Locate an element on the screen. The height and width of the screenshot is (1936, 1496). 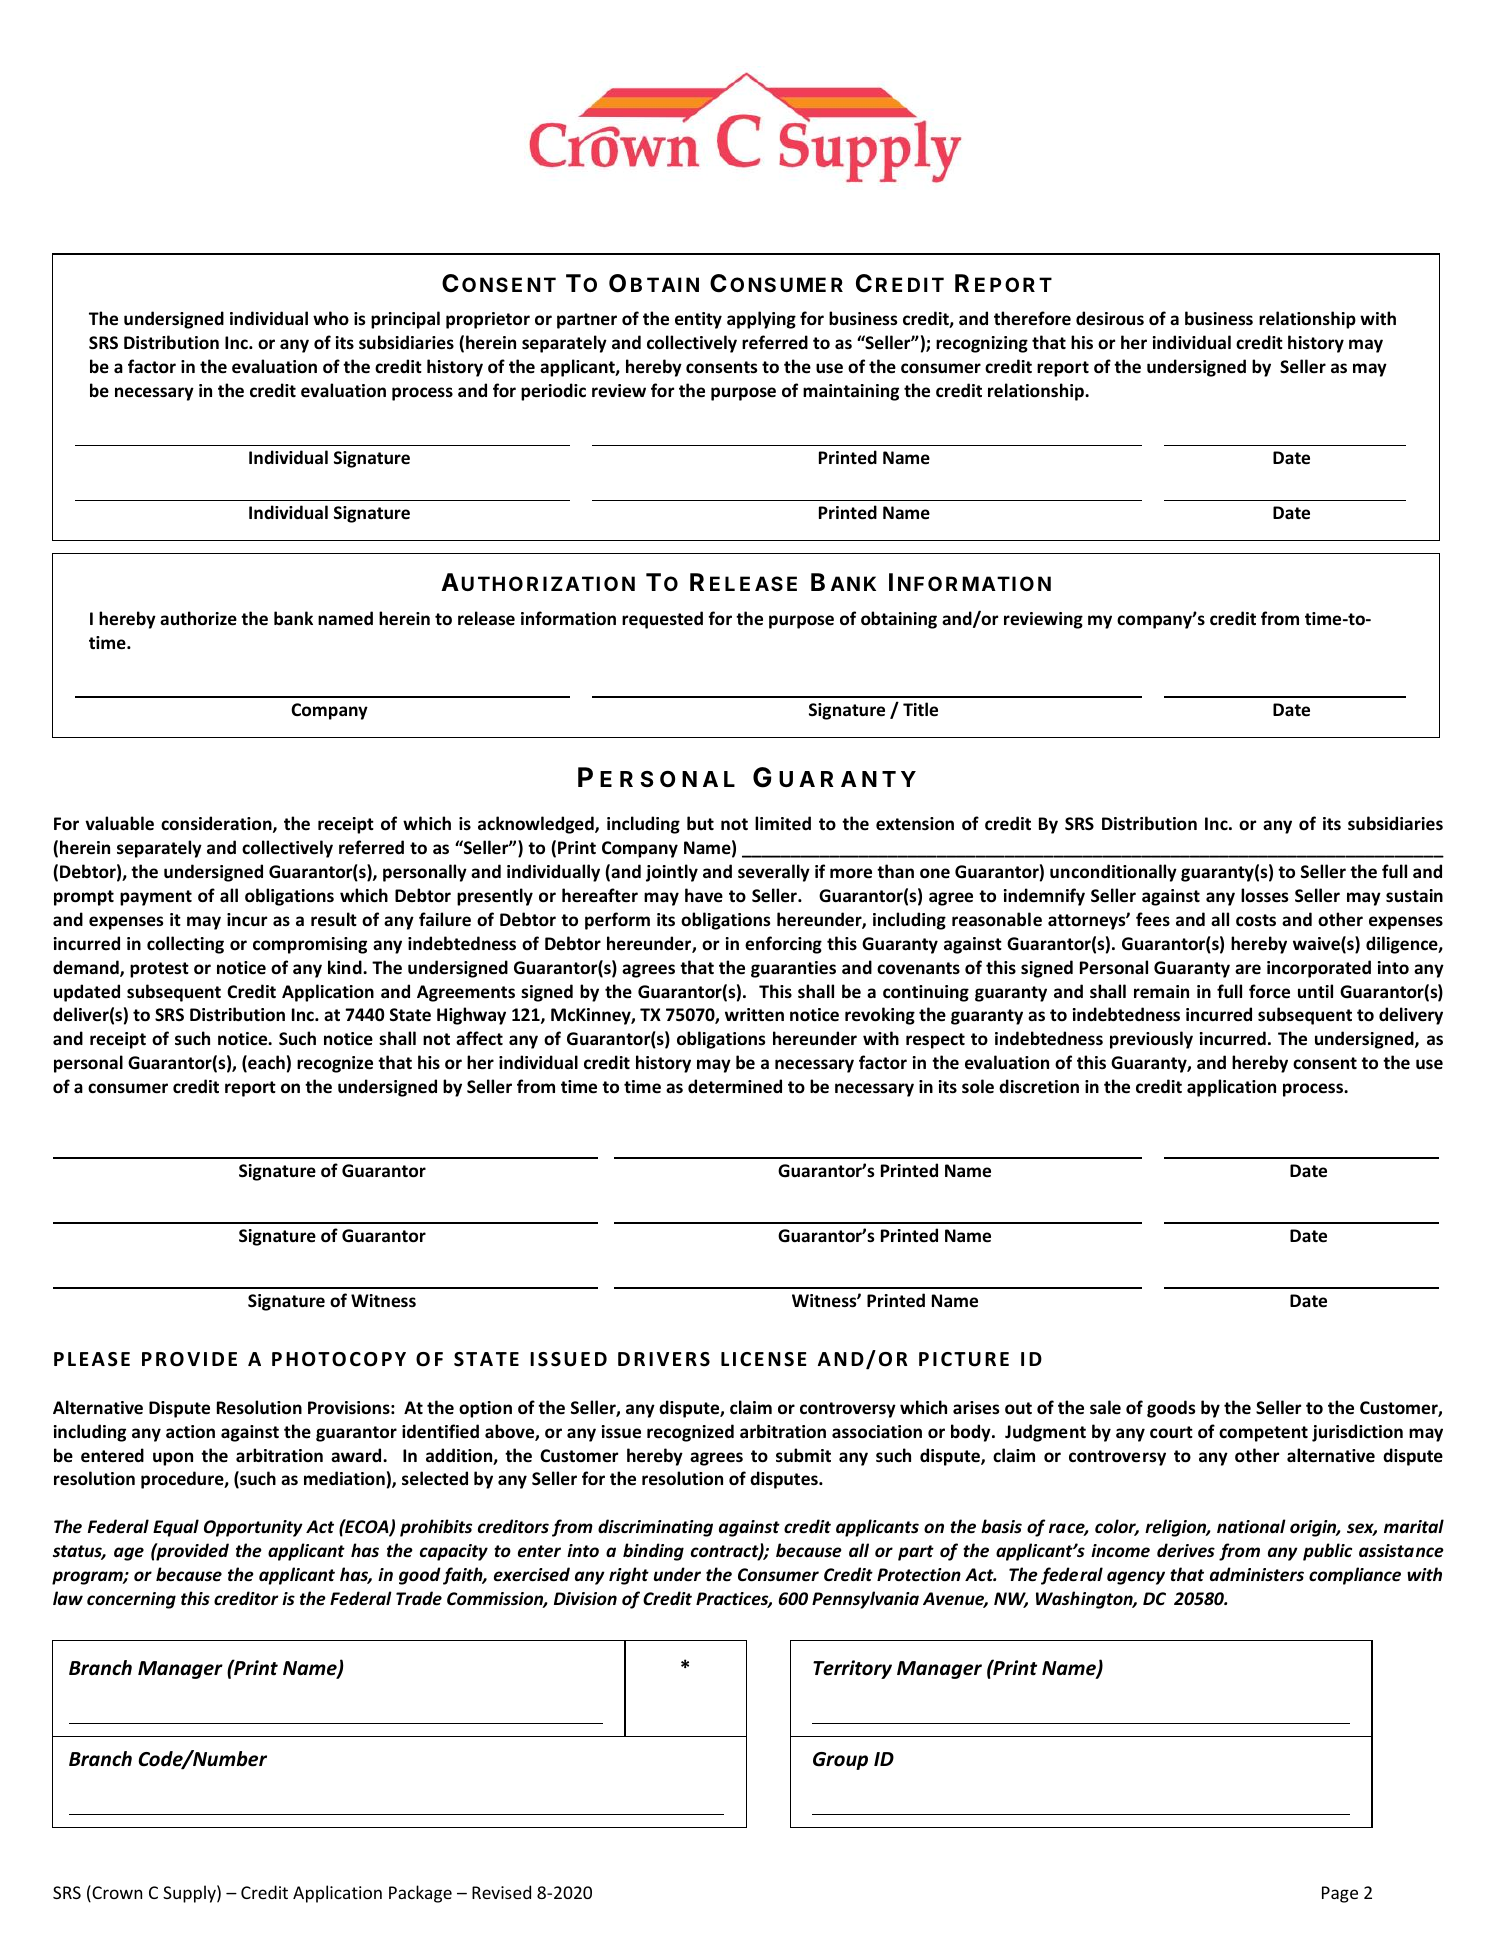
Package is located at coordinates (420, 1894).
